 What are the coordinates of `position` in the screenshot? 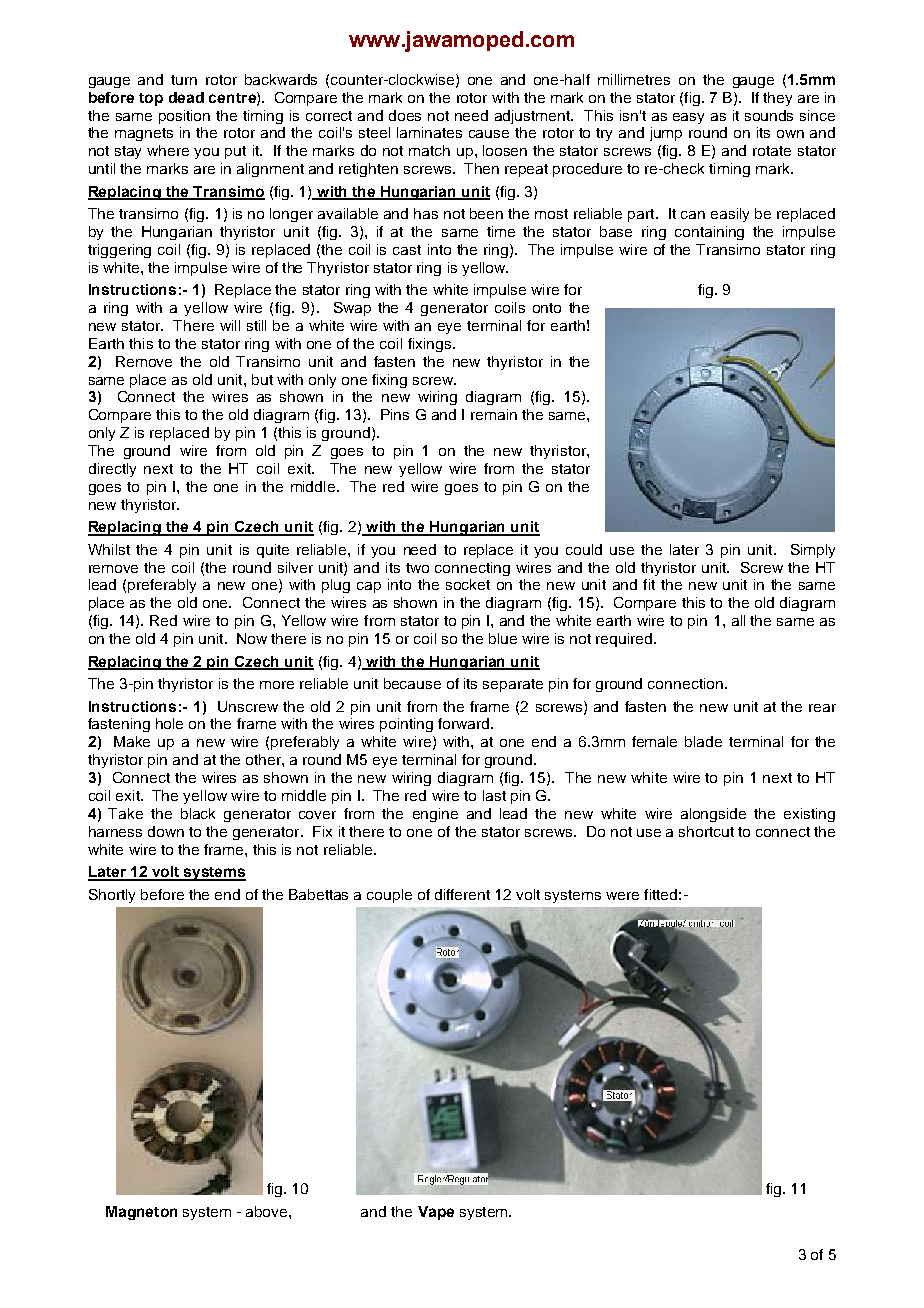 It's located at (184, 117).
